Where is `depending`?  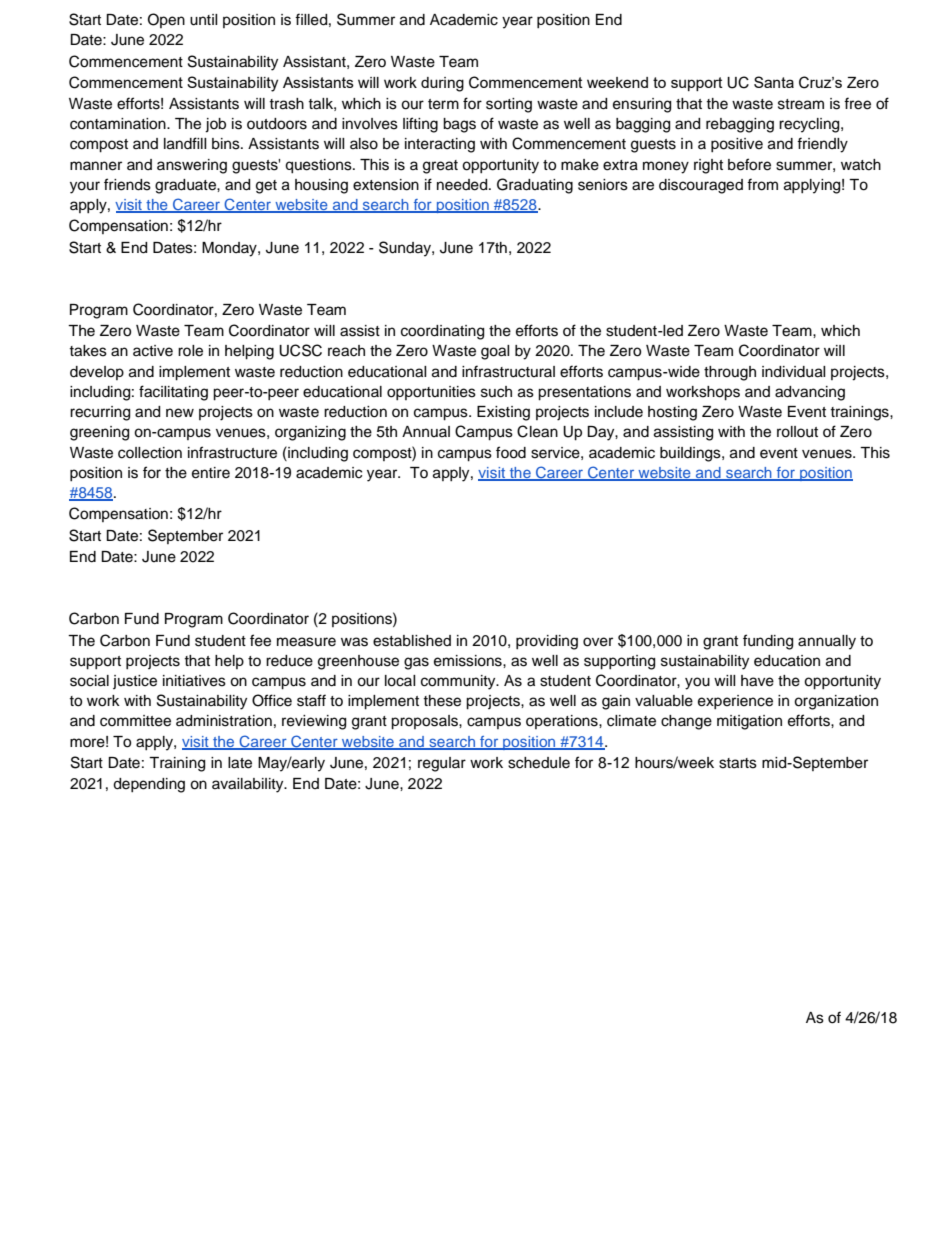
depending is located at coordinates (149, 785).
